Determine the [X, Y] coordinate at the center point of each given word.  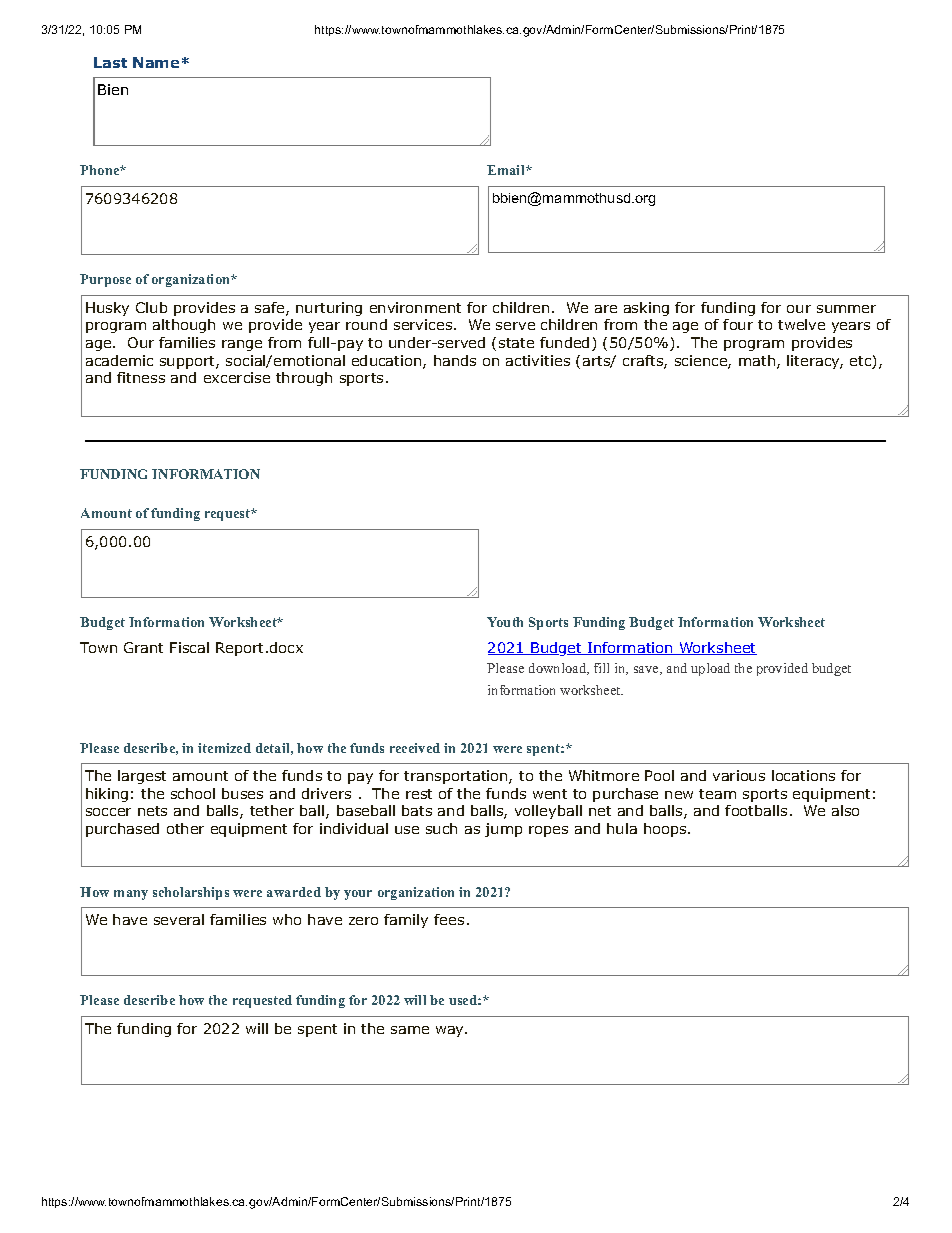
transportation [457, 777]
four [738, 324]
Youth [505, 622]
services [424, 324]
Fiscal [189, 647]
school [193, 793]
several [179, 919]
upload [710, 669]
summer [846, 309]
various [739, 775]
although [184, 326]
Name [156, 62]
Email [507, 170]
